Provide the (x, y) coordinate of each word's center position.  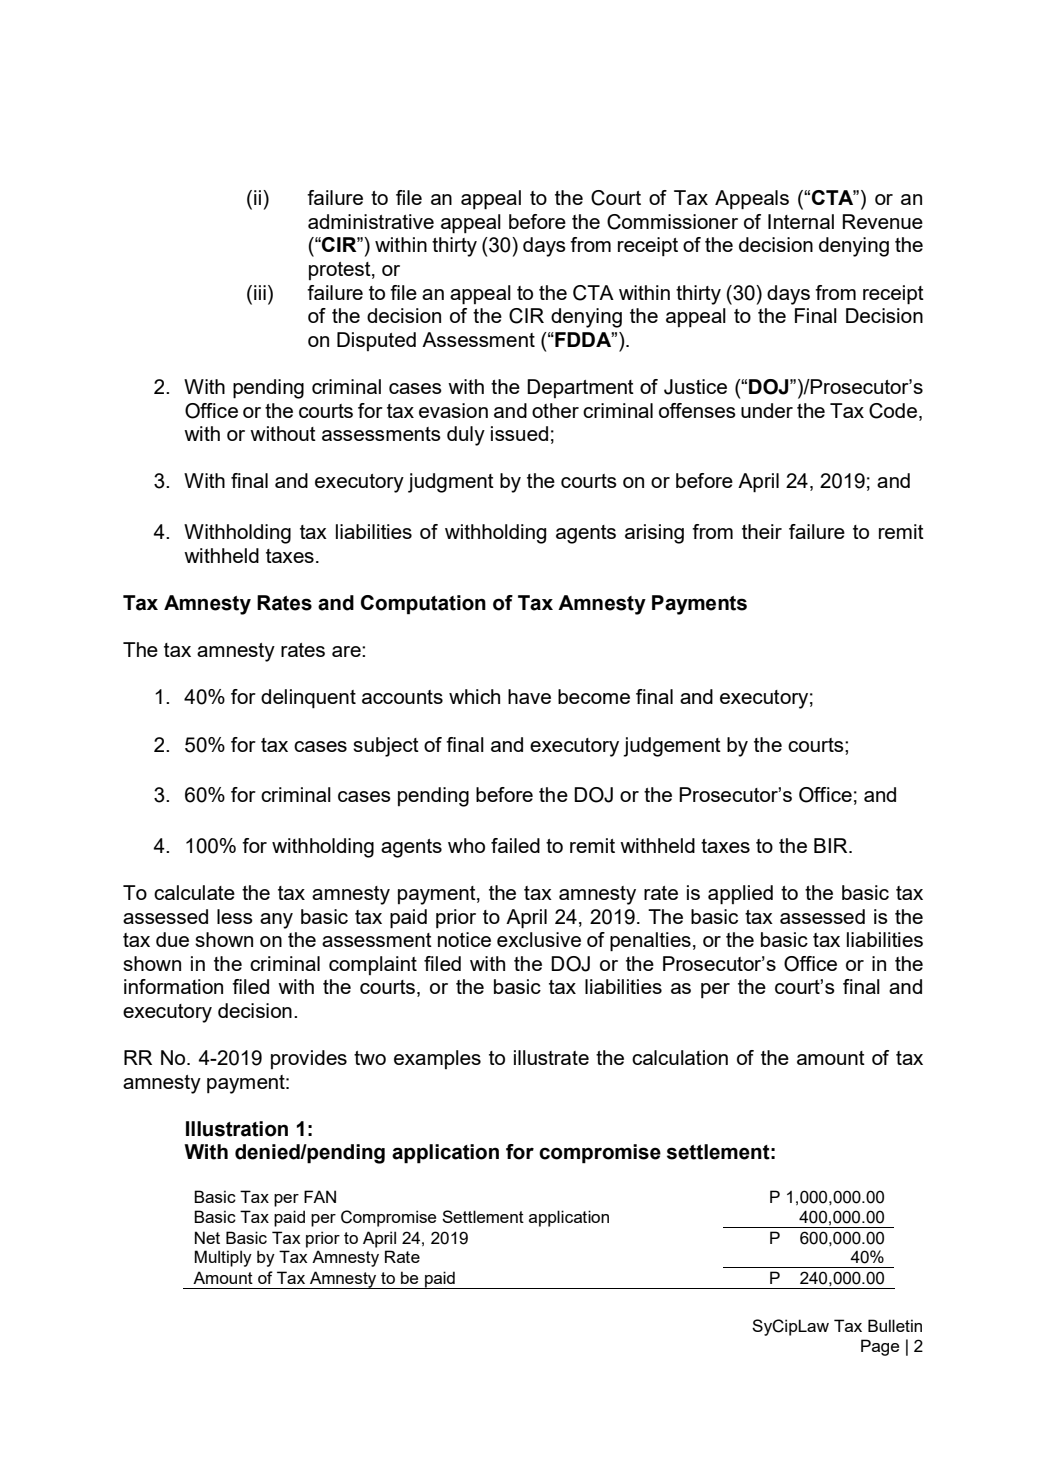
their (762, 531)
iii (260, 292)
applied (740, 895)
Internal (801, 221)
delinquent (308, 698)
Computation (423, 605)
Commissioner (672, 222)
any (276, 921)
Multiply (223, 1258)
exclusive (539, 939)
